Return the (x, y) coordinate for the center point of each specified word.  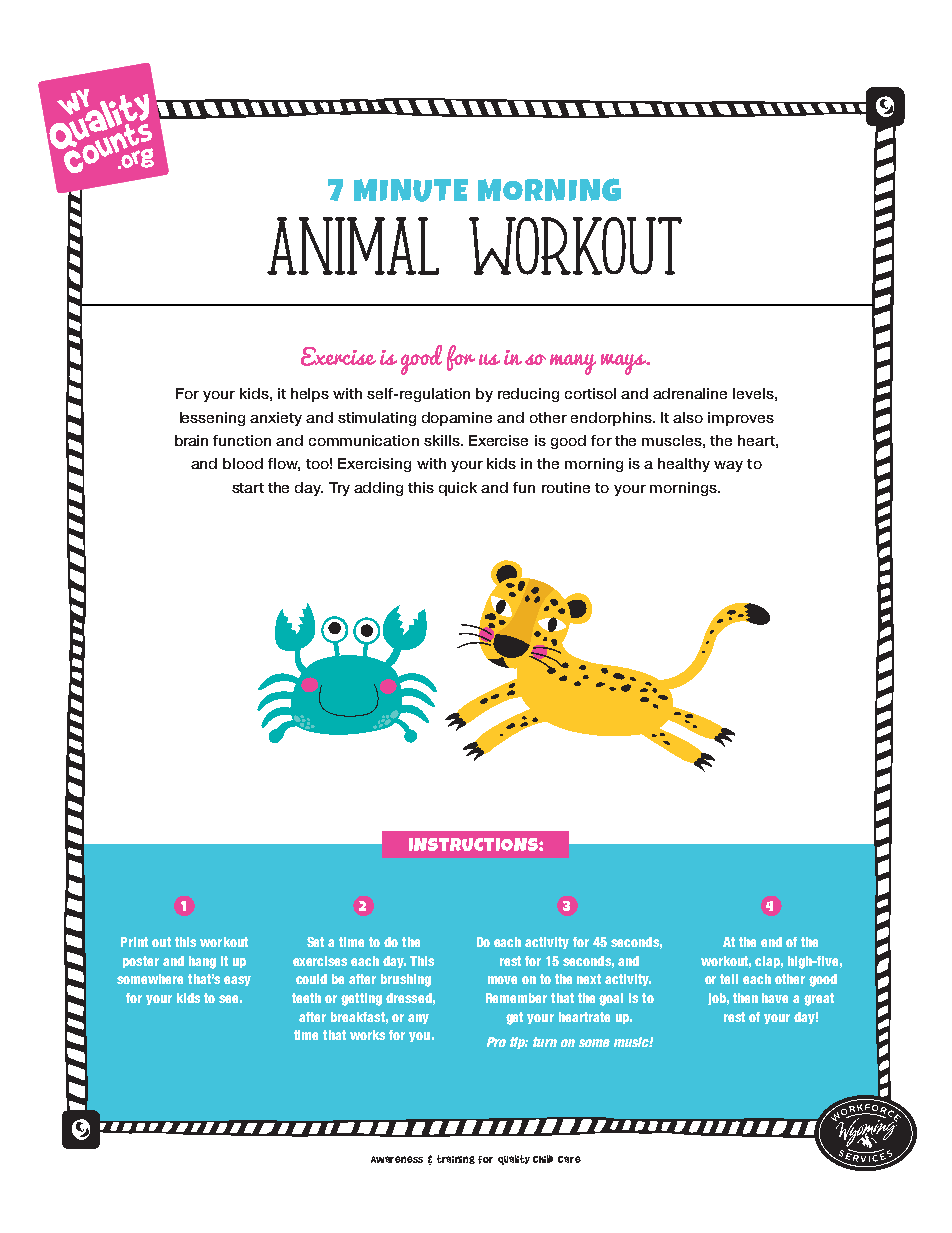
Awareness (397, 1159)
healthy (684, 465)
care (569, 1159)
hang (202, 962)
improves (741, 419)
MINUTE (411, 190)
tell (729, 979)
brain (191, 440)
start (248, 488)
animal (353, 246)
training (456, 1159)
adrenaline (690, 393)
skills (443, 440)
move (502, 980)
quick (458, 489)
